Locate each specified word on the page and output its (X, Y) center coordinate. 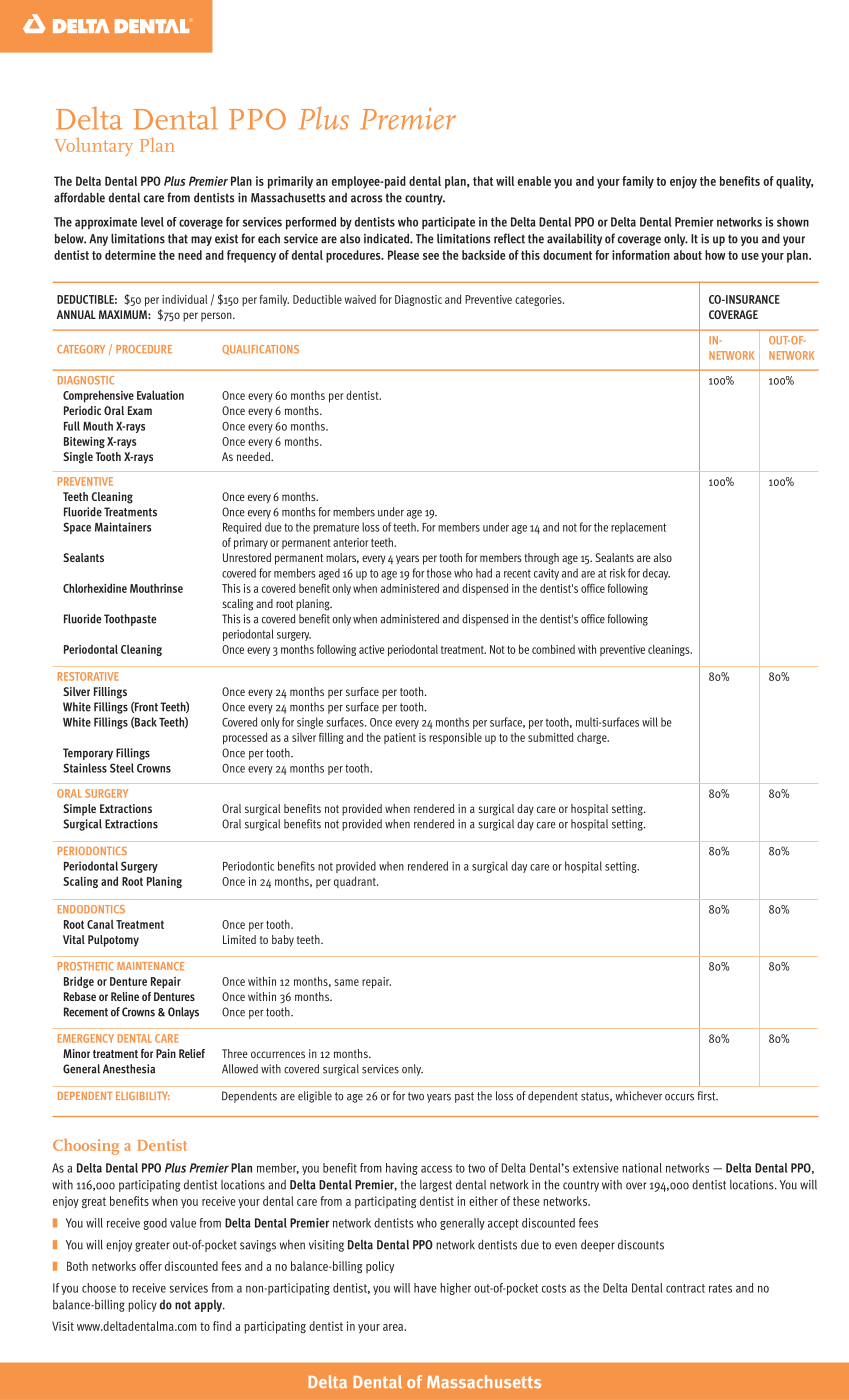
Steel (122, 768)
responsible (455, 738)
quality (795, 182)
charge (593, 738)
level (152, 222)
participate (448, 223)
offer (150, 1266)
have (425, 1288)
